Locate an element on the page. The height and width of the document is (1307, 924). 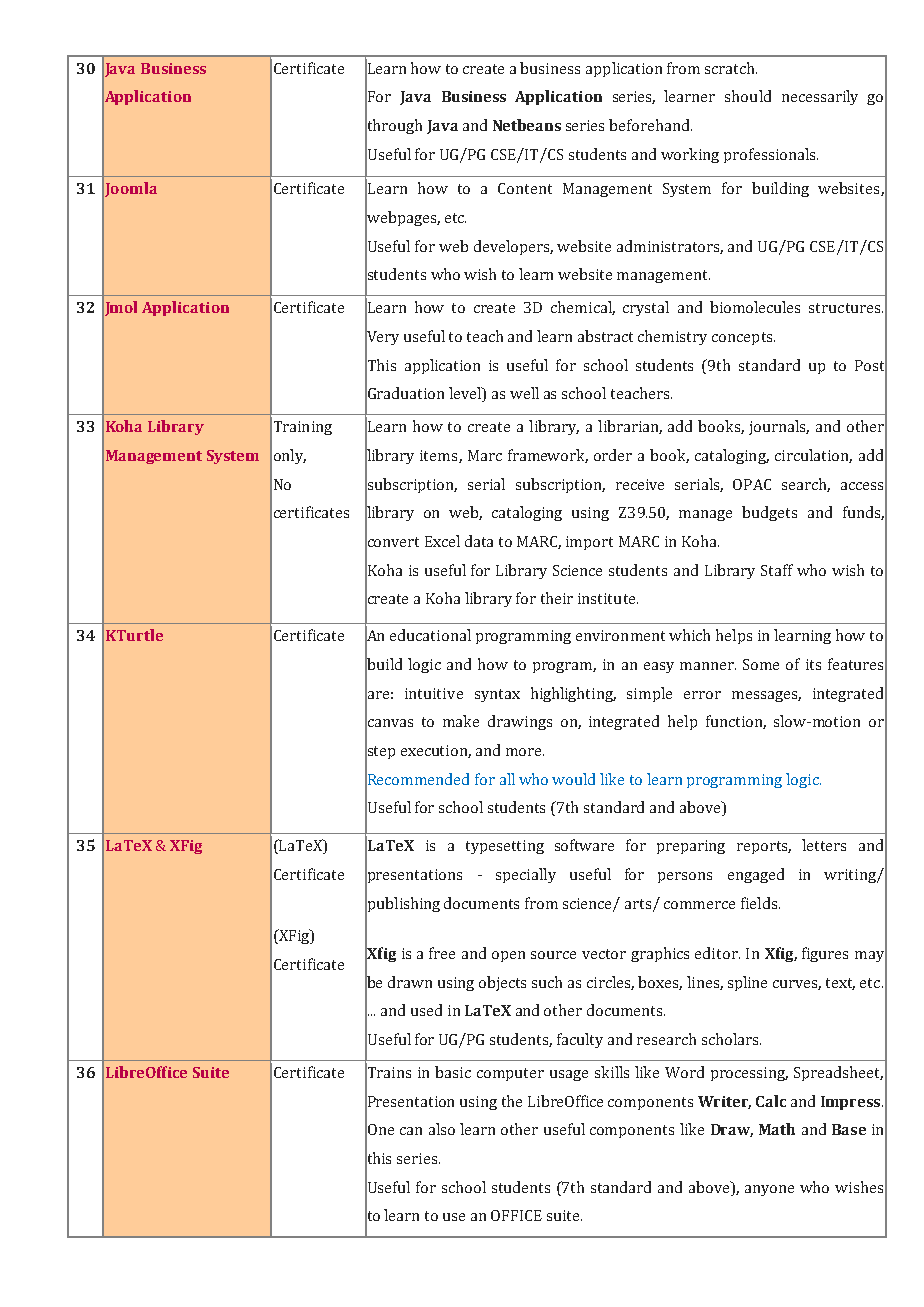
educational is located at coordinates (430, 635).
